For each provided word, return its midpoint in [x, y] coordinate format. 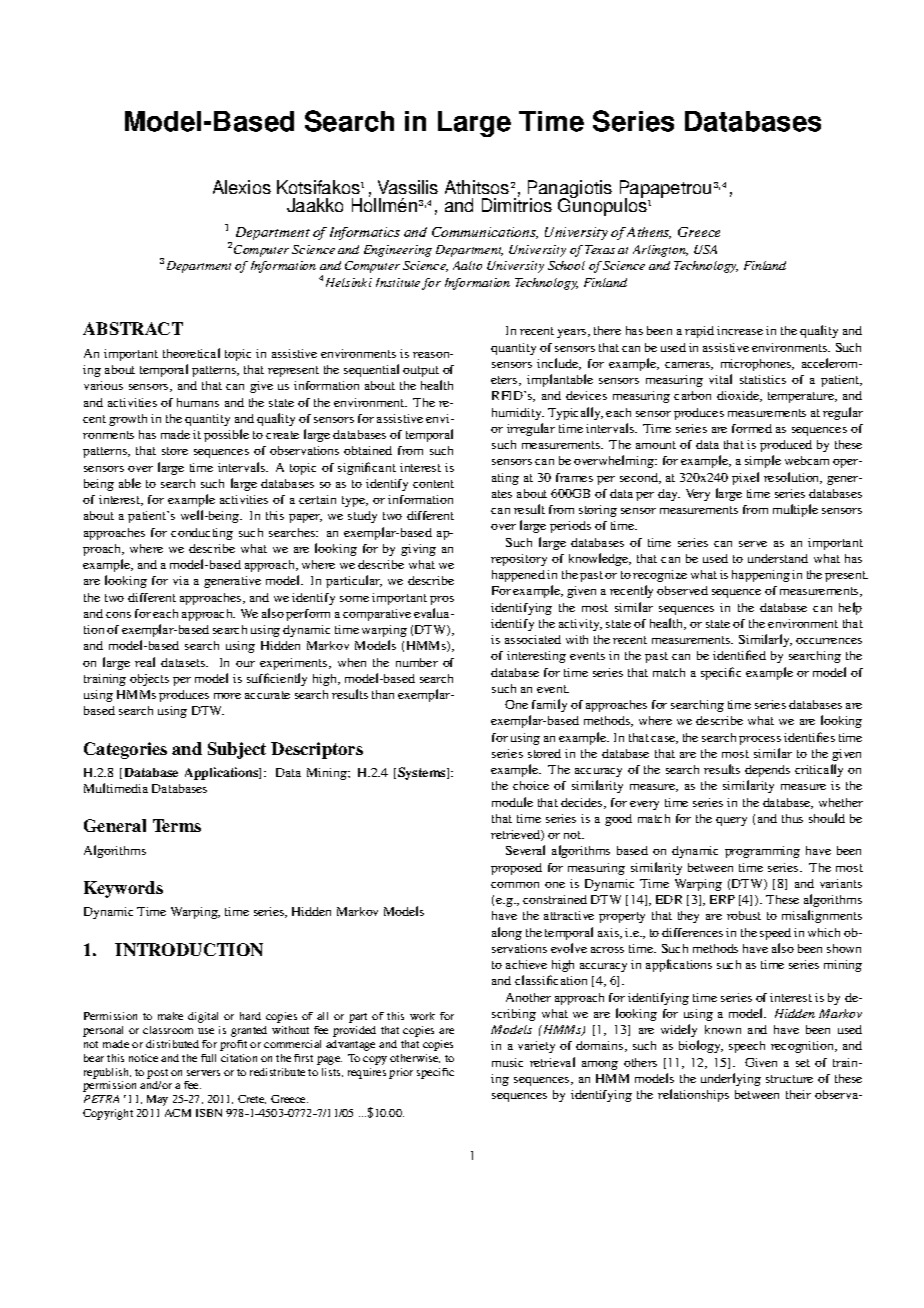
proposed [516, 869]
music [507, 1062]
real [145, 662]
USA [705, 249]
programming [762, 852]
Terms [177, 825]
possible [226, 435]
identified [739, 655]
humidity [518, 414]
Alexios [242, 187]
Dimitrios [517, 205]
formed [752, 428]
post [157, 1074]
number [417, 662]
